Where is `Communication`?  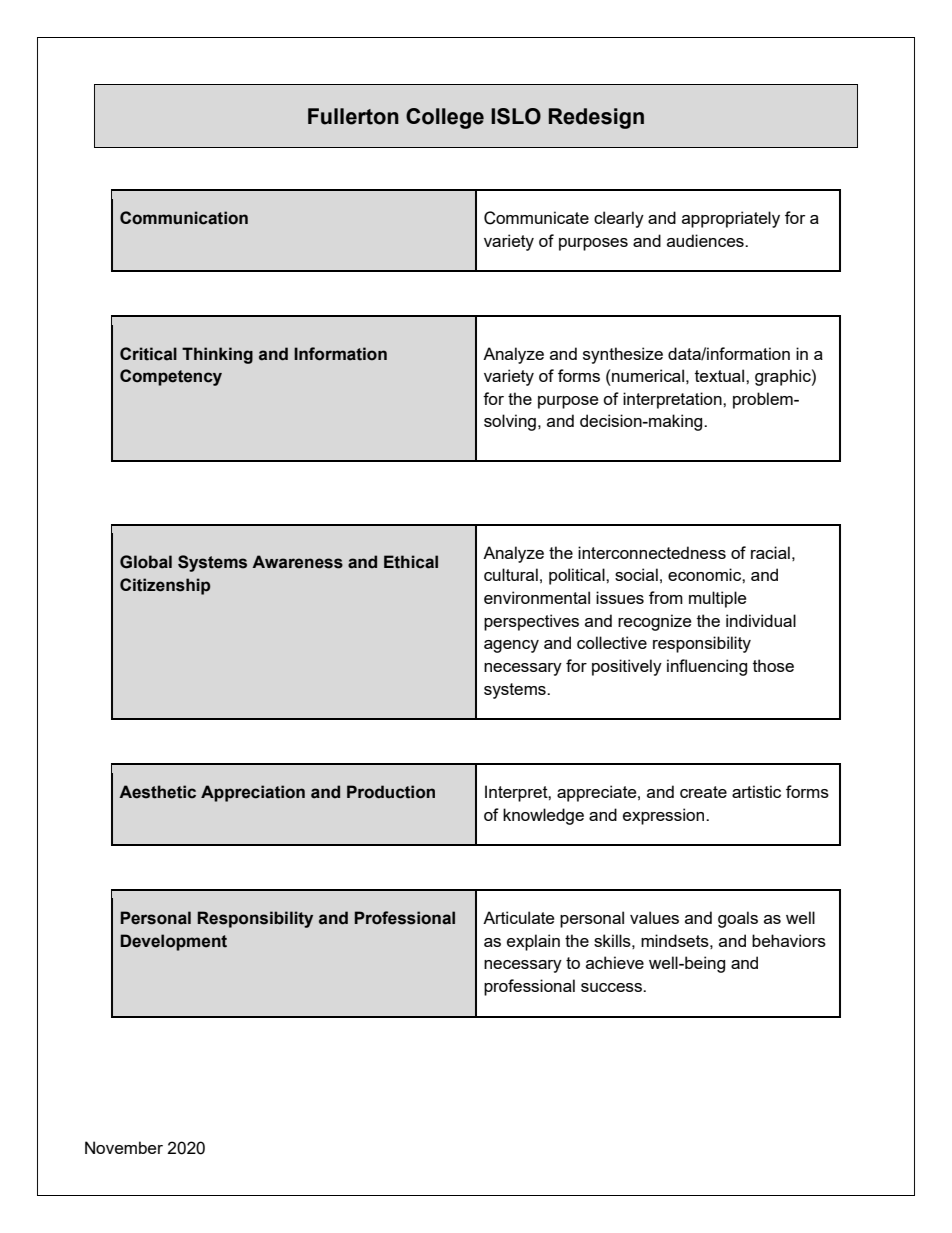
Communication is located at coordinates (184, 218).
